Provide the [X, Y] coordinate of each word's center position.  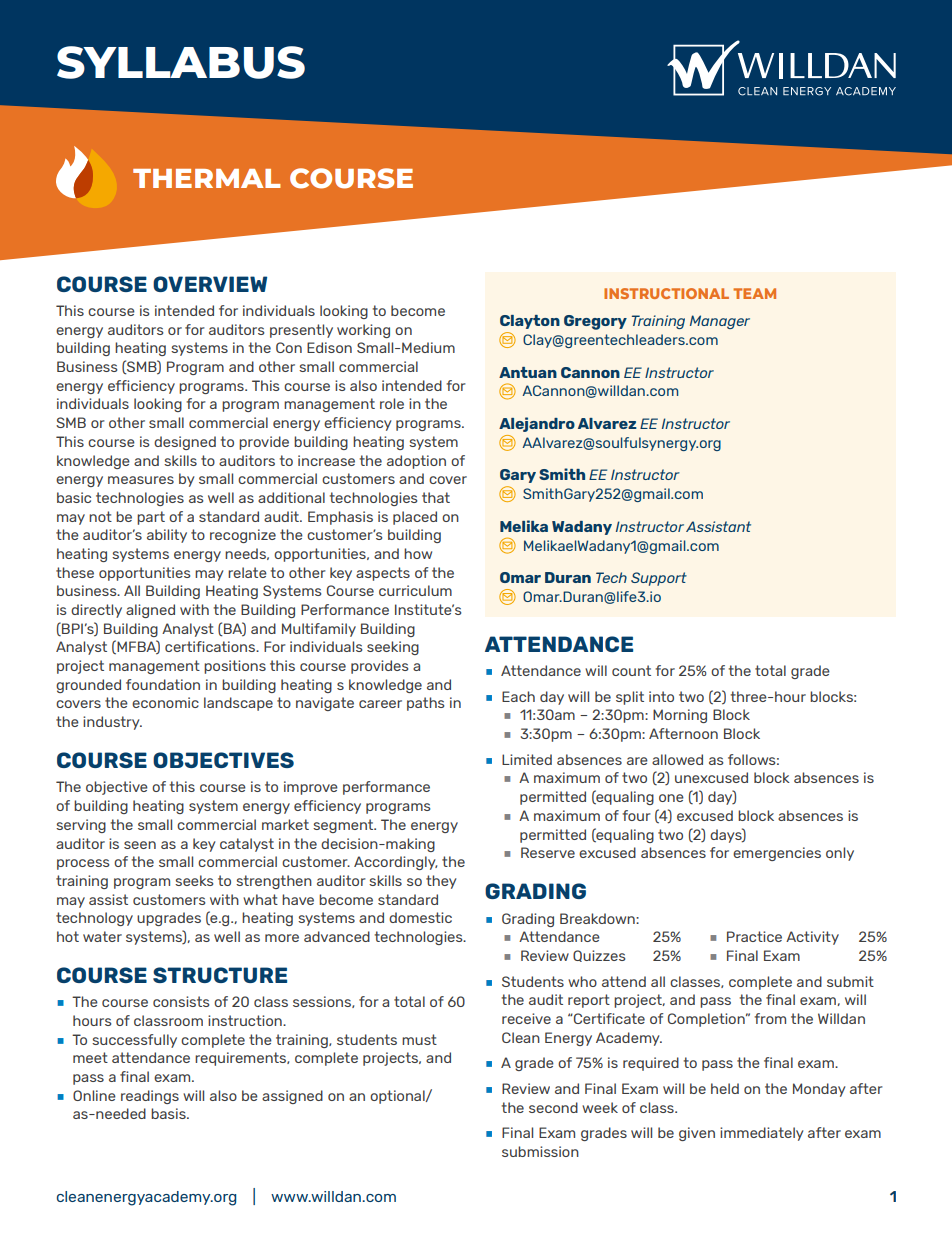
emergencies [777, 854]
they [441, 882]
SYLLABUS [181, 62]
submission [540, 1151]
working [363, 331]
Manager [720, 322]
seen [140, 845]
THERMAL [207, 178]
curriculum [415, 590]
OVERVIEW [210, 284]
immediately [761, 1134]
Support [659, 579]
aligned [150, 611]
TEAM [754, 293]
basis [169, 1113]
